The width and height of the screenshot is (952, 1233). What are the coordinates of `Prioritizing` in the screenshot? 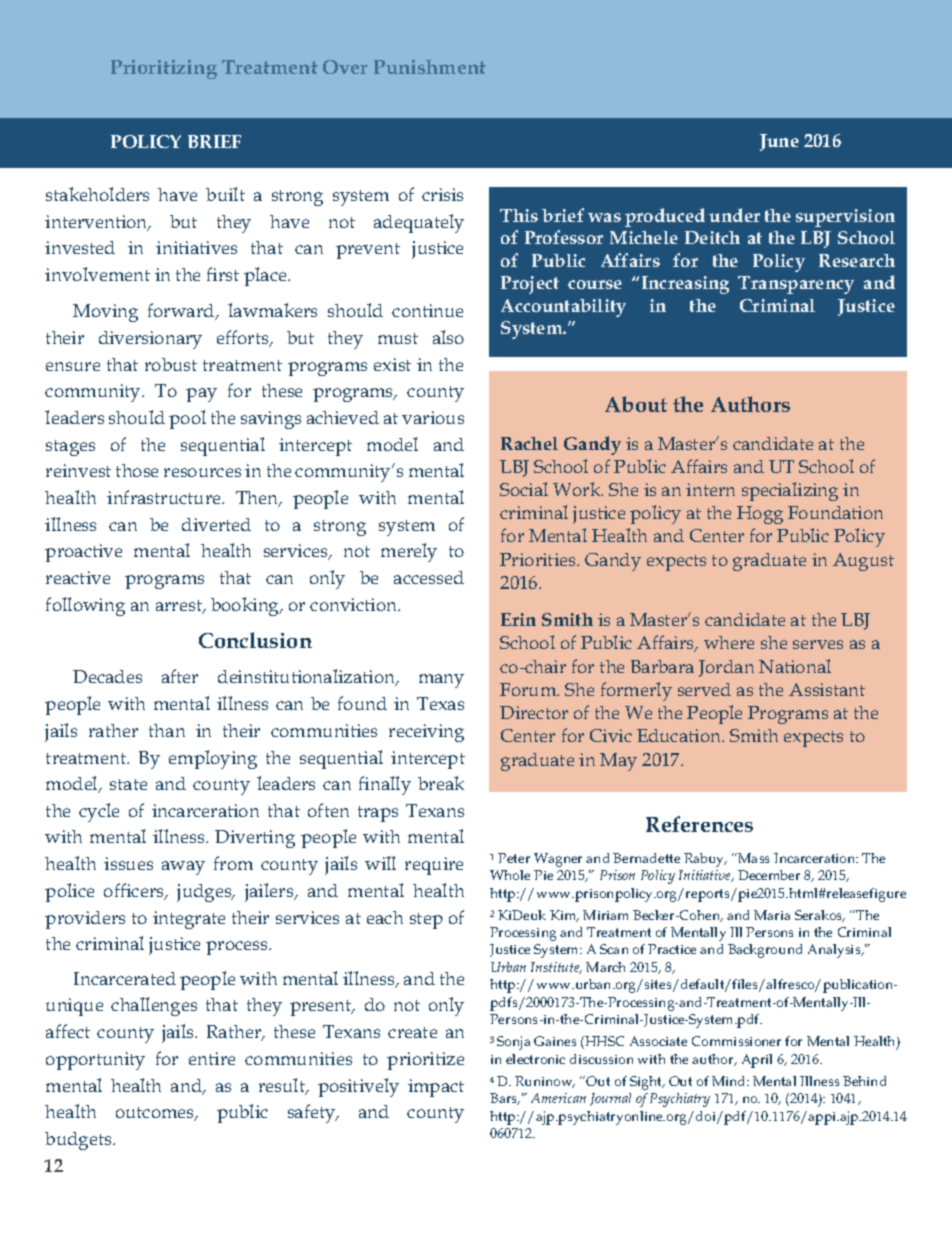 It's located at (164, 69).
